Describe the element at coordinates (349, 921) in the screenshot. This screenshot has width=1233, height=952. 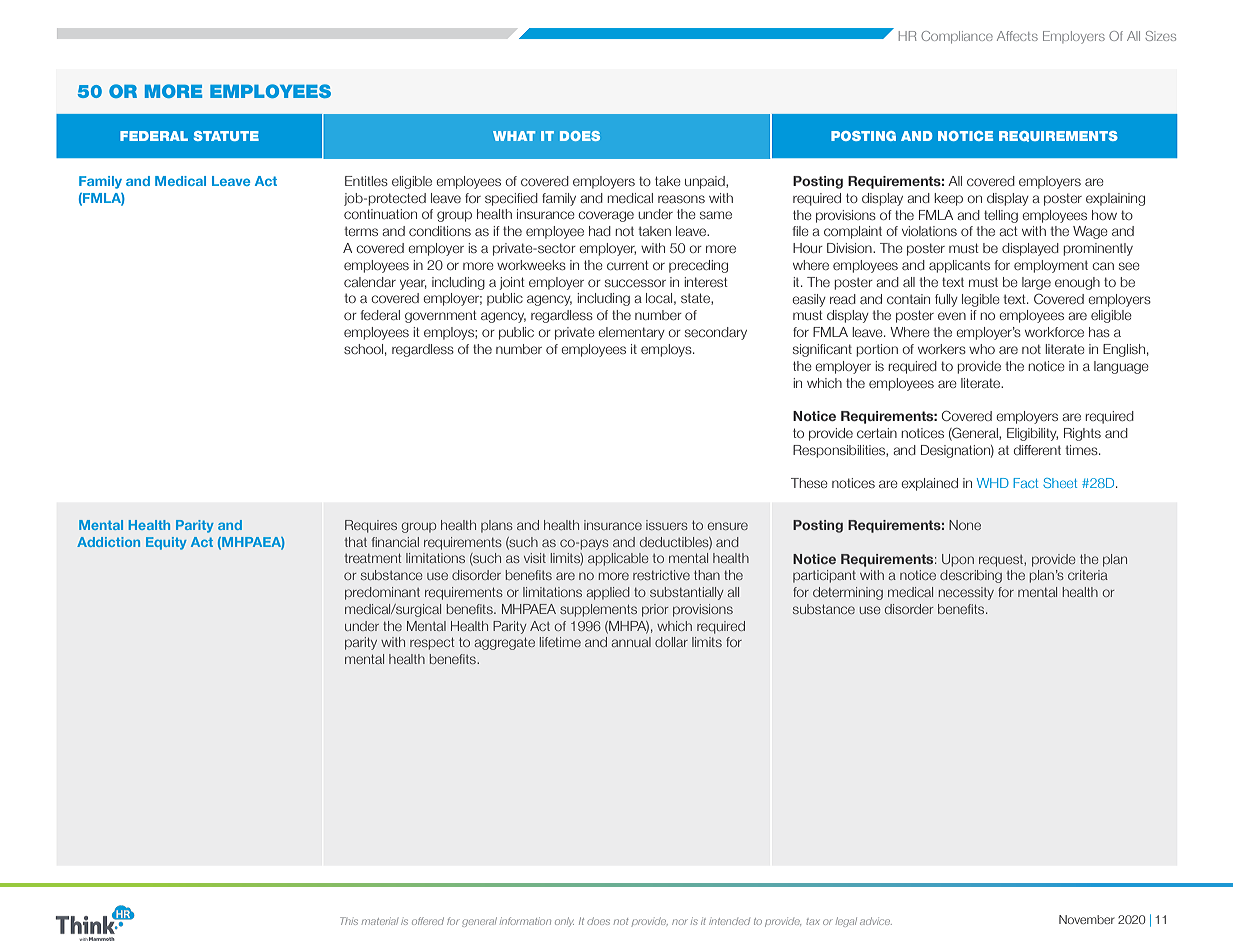
I see `This` at that location.
